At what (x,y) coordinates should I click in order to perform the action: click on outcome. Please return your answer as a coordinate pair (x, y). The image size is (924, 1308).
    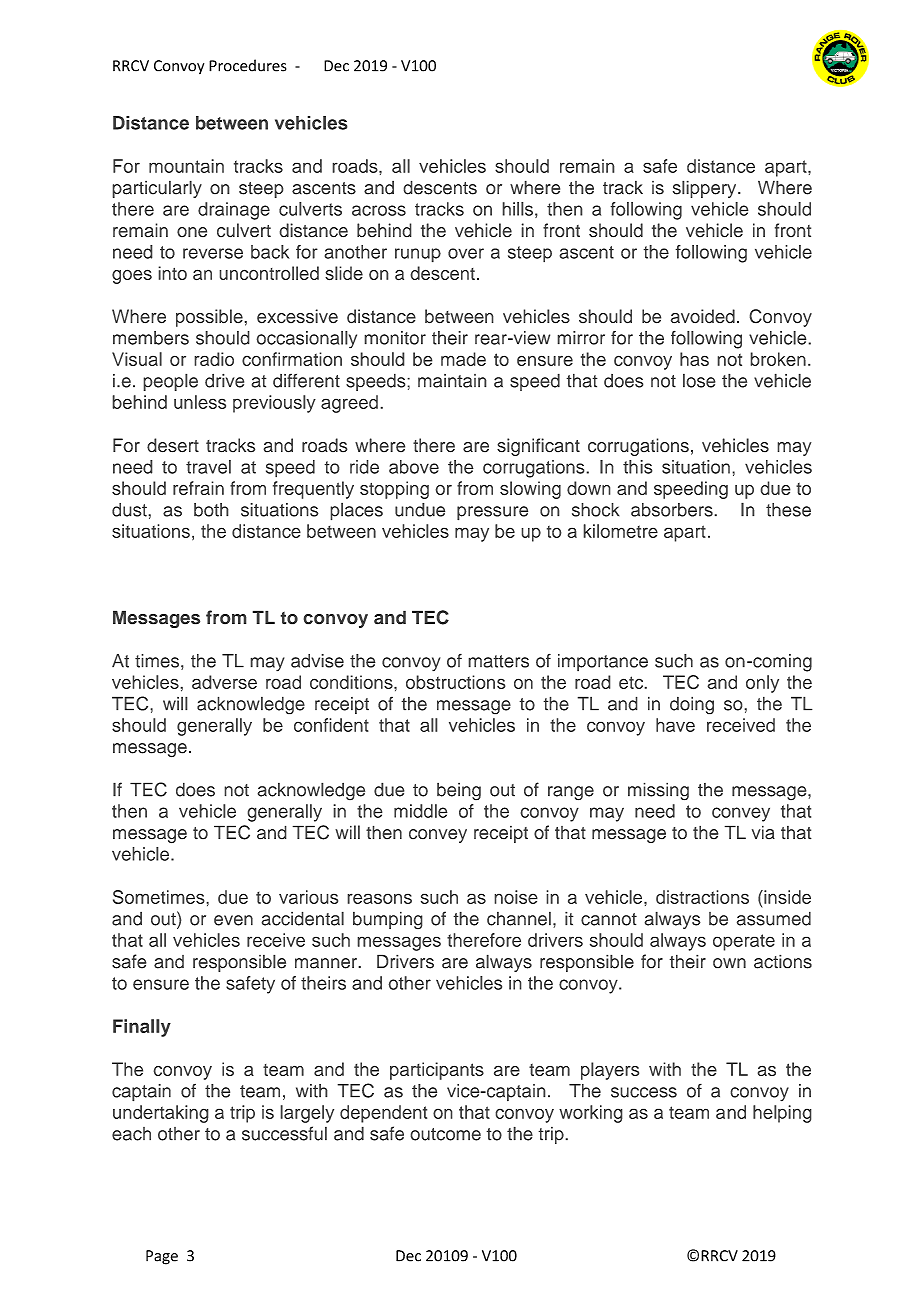
    Looking at the image, I should click on (445, 1134).
